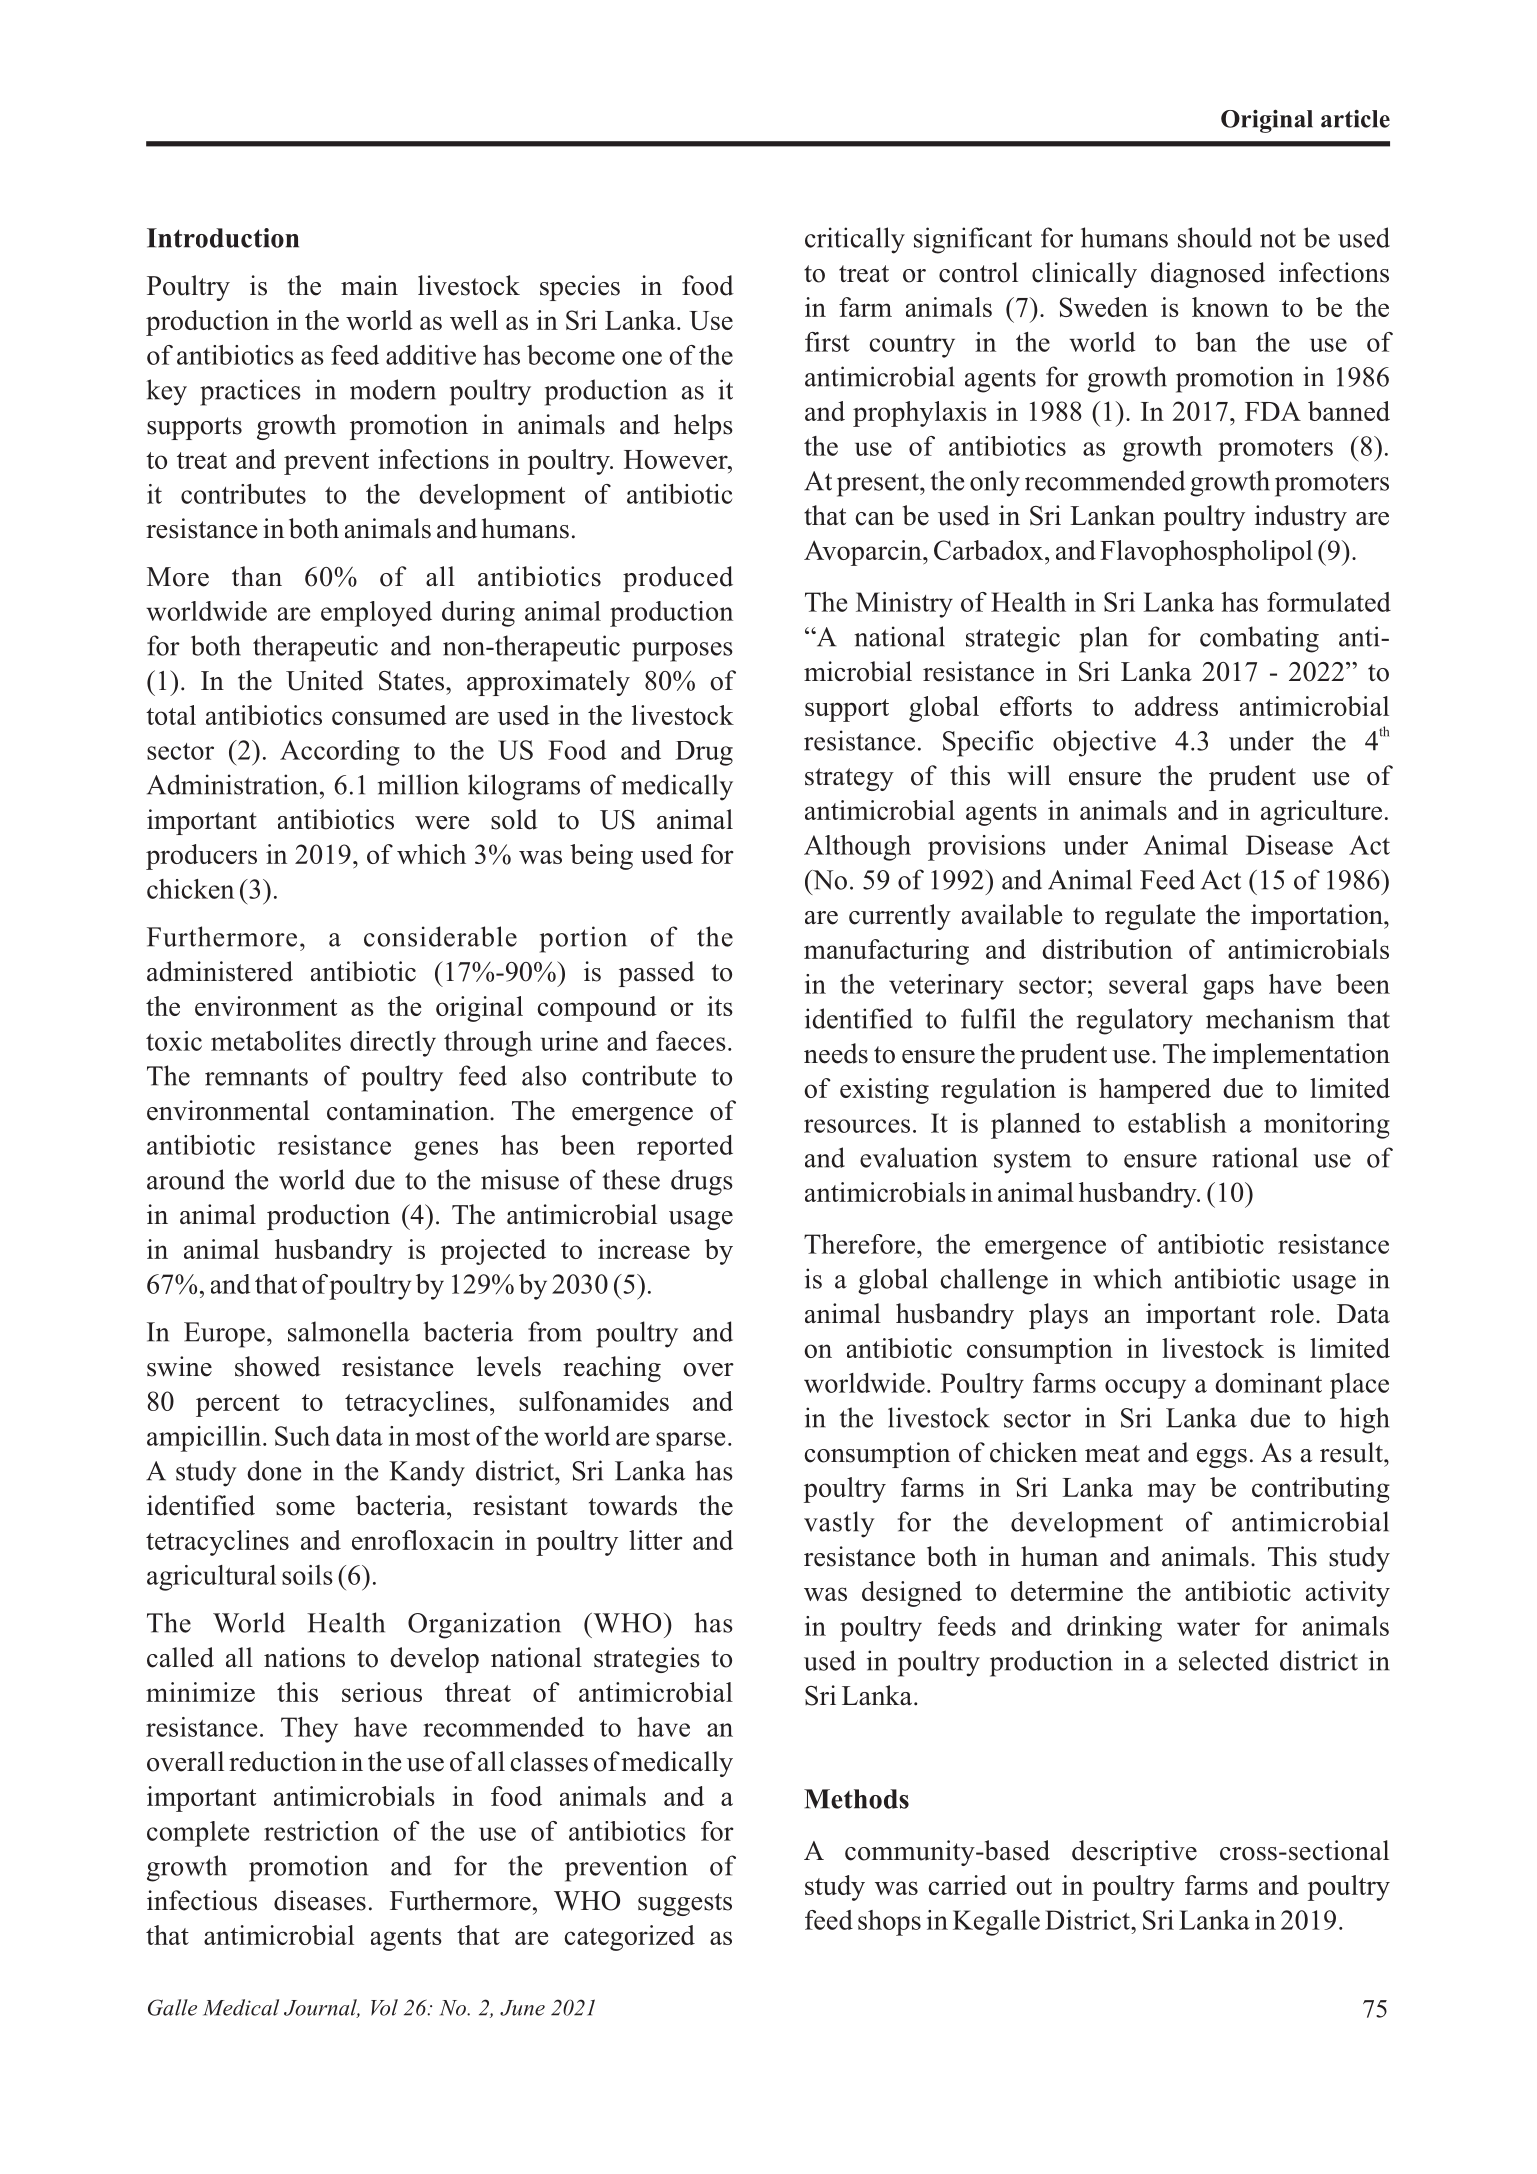  I want to click on showed, so click(278, 1366).
